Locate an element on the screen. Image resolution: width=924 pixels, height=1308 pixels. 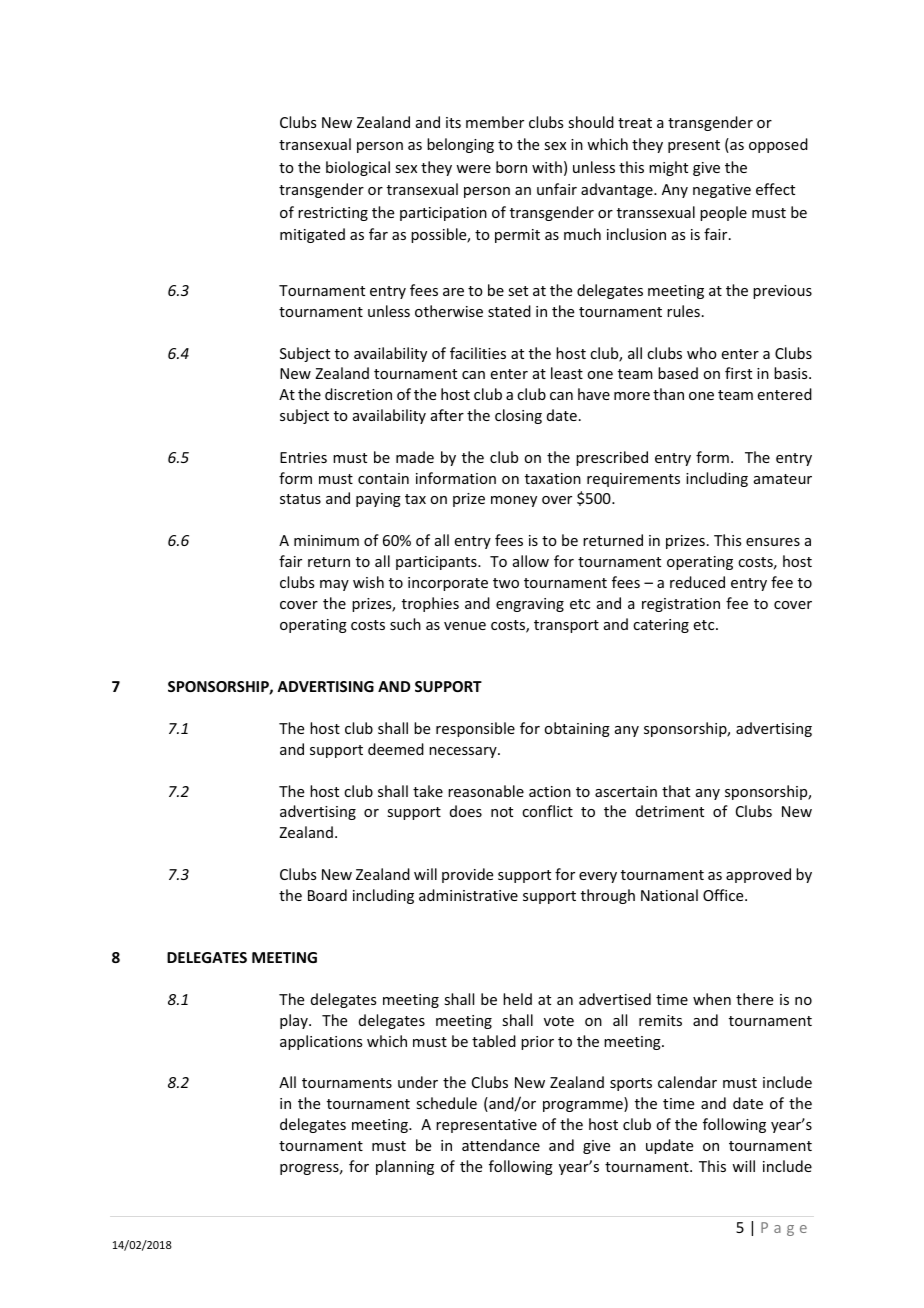
approved is located at coordinates (758, 875).
